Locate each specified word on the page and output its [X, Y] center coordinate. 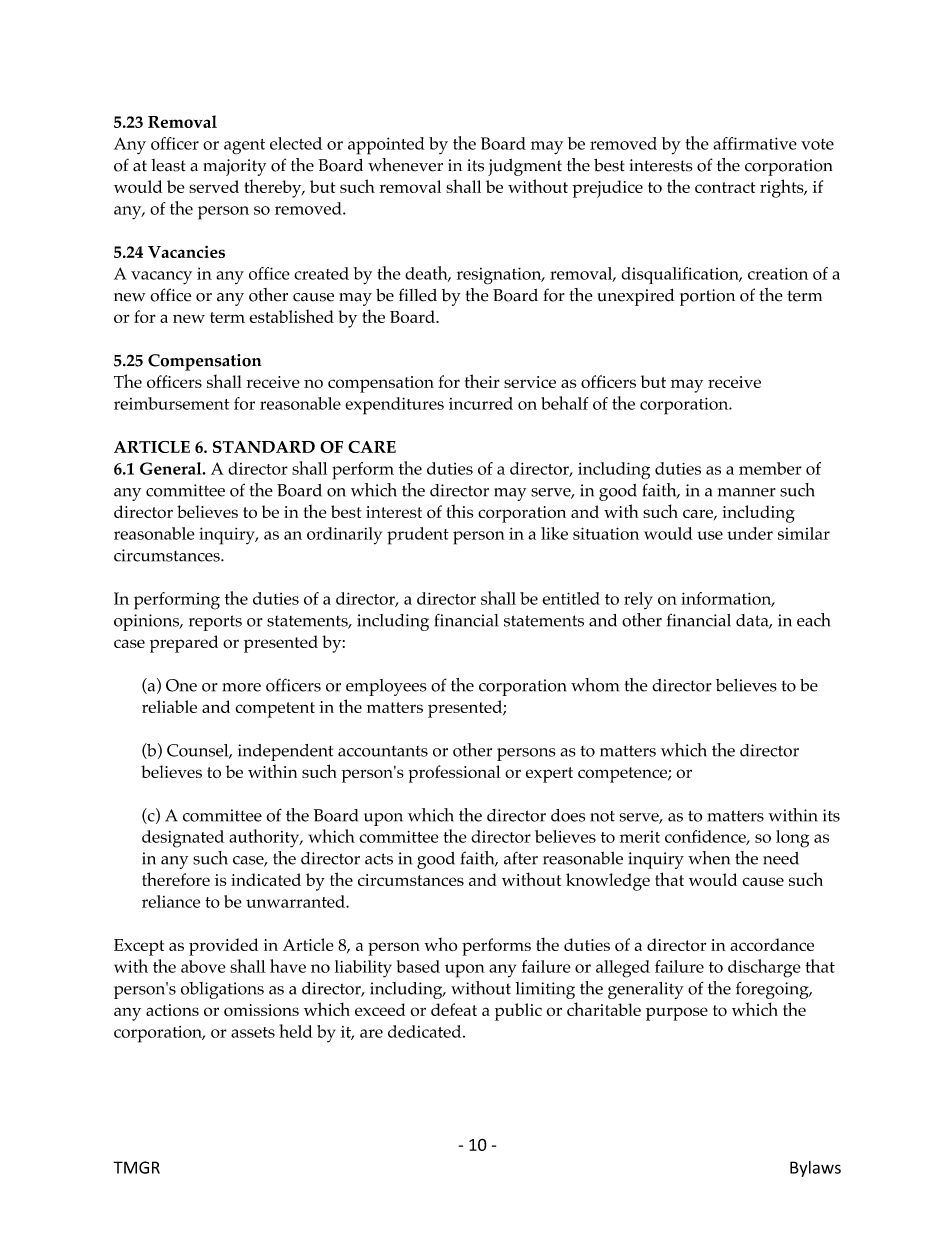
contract [725, 187]
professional [454, 774]
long [792, 839]
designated [183, 839]
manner [747, 492]
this [460, 511]
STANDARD [264, 447]
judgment [525, 167]
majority [235, 167]
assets [253, 1032]
